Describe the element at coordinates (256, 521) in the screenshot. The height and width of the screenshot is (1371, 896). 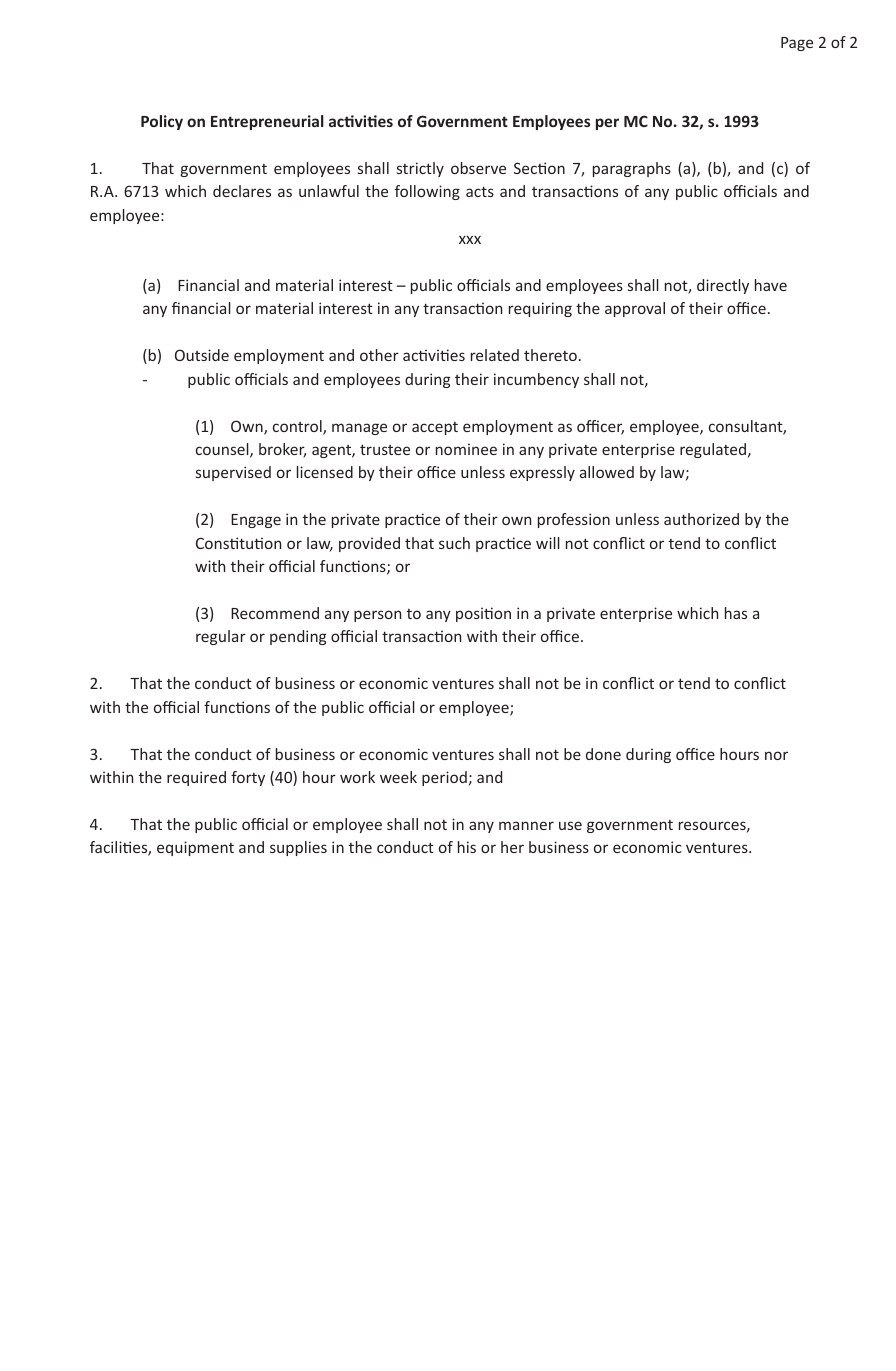
I see `Engage` at that location.
